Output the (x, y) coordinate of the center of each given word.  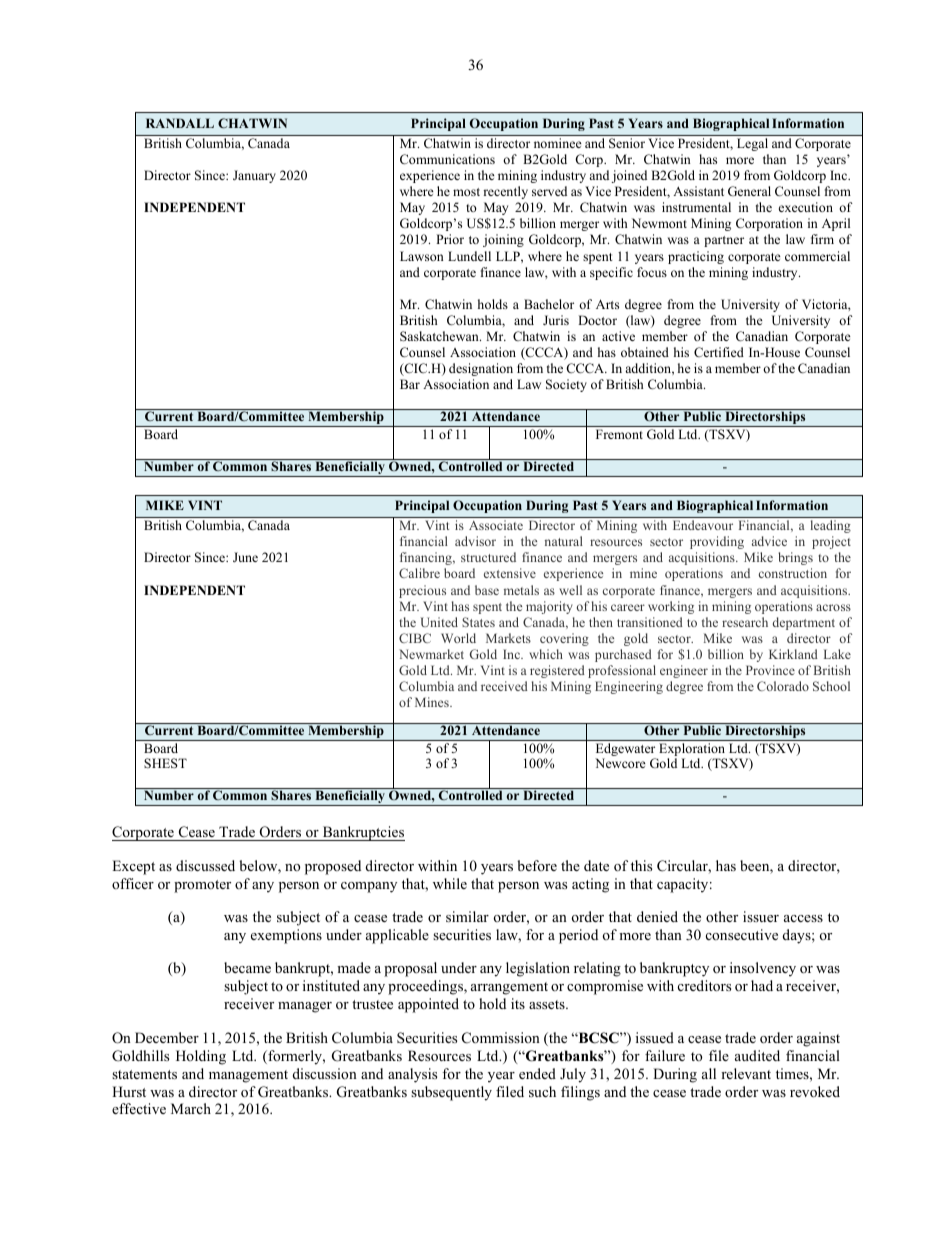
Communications (447, 159)
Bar (410, 384)
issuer (761, 916)
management (248, 1076)
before (537, 865)
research (745, 622)
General (749, 191)
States (478, 622)
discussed (205, 865)
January (254, 176)
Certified (719, 352)
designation (481, 369)
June (245, 557)
